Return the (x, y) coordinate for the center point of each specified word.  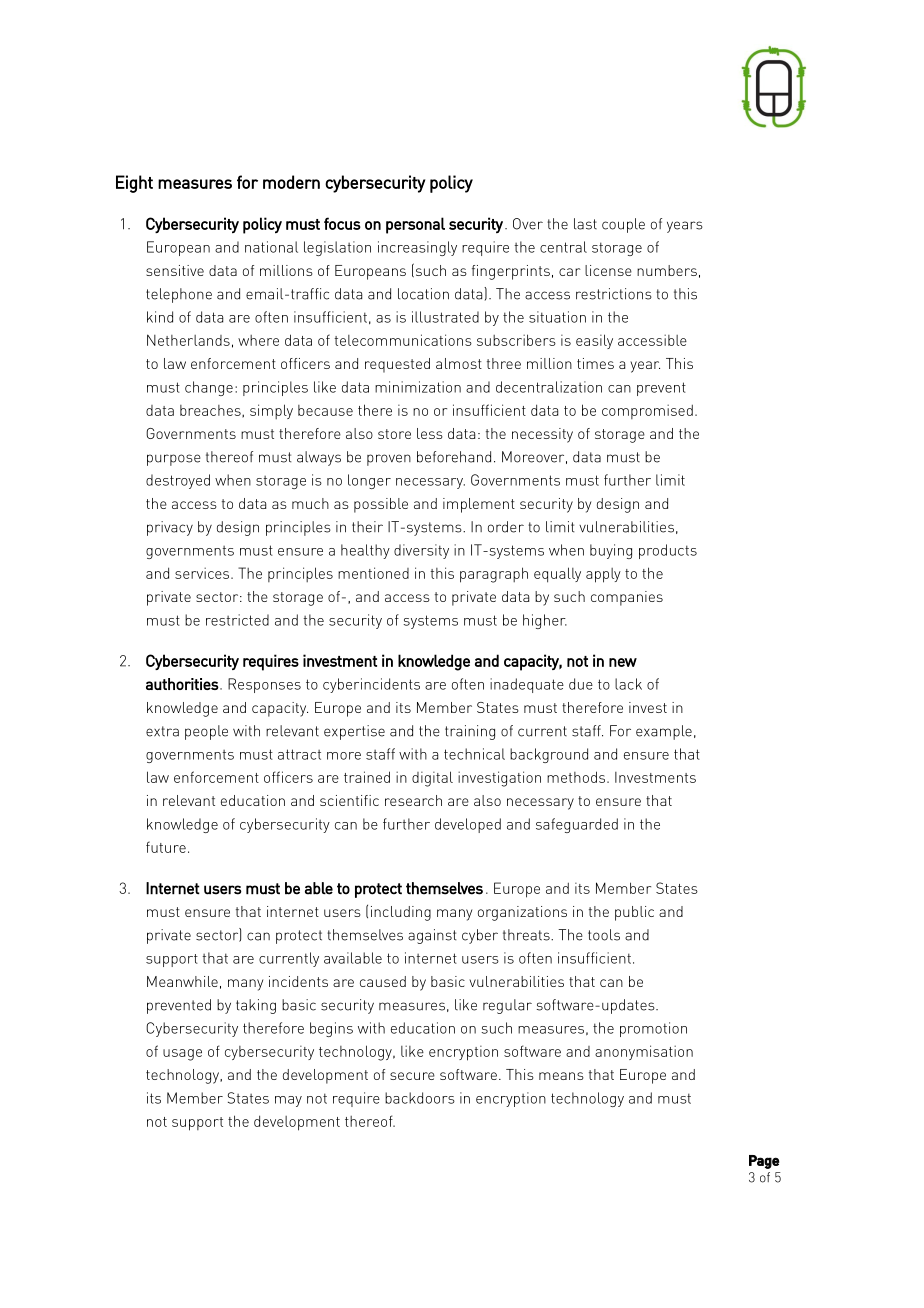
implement (479, 505)
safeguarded (577, 825)
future (166, 847)
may (288, 1101)
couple (623, 225)
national (271, 247)
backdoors (420, 1098)
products (668, 551)
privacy (170, 528)
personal (415, 225)
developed (468, 825)
